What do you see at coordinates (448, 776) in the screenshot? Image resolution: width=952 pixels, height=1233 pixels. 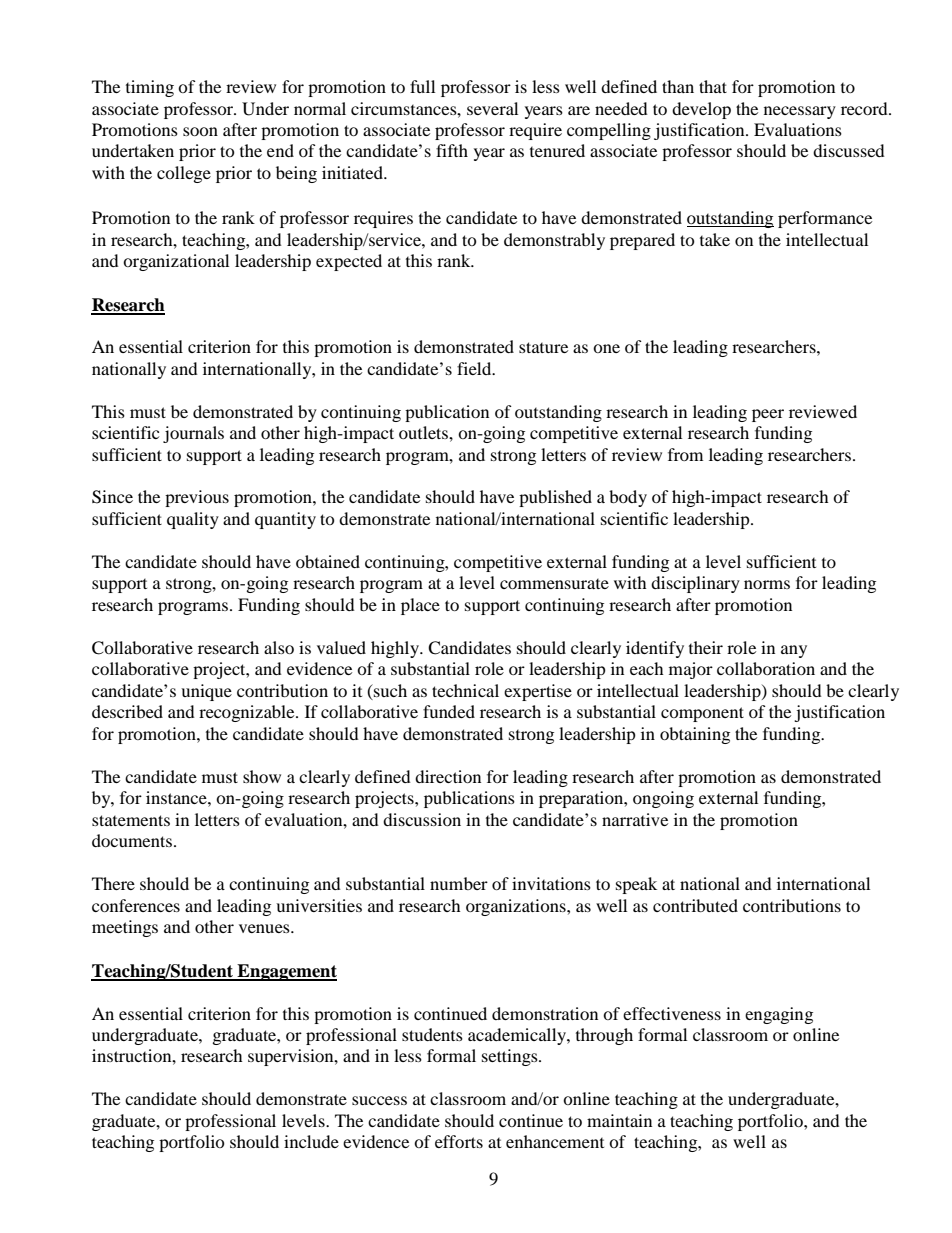 I see `direction` at bounding box center [448, 776].
